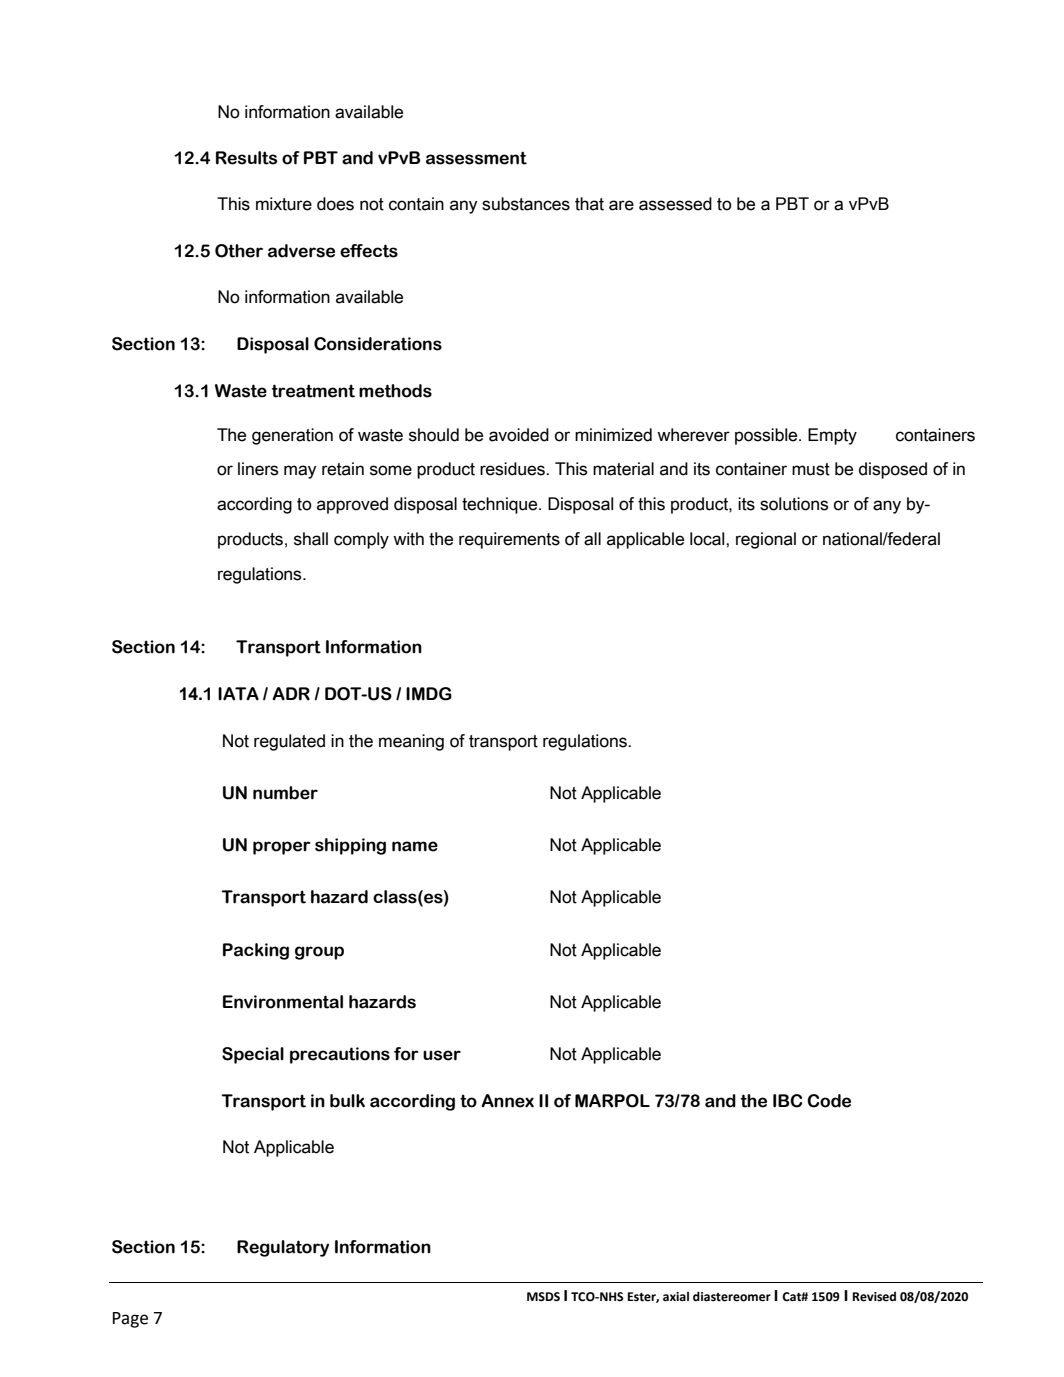 Image resolution: width=1064 pixels, height=1377 pixels. I want to click on liners, so click(258, 469).
